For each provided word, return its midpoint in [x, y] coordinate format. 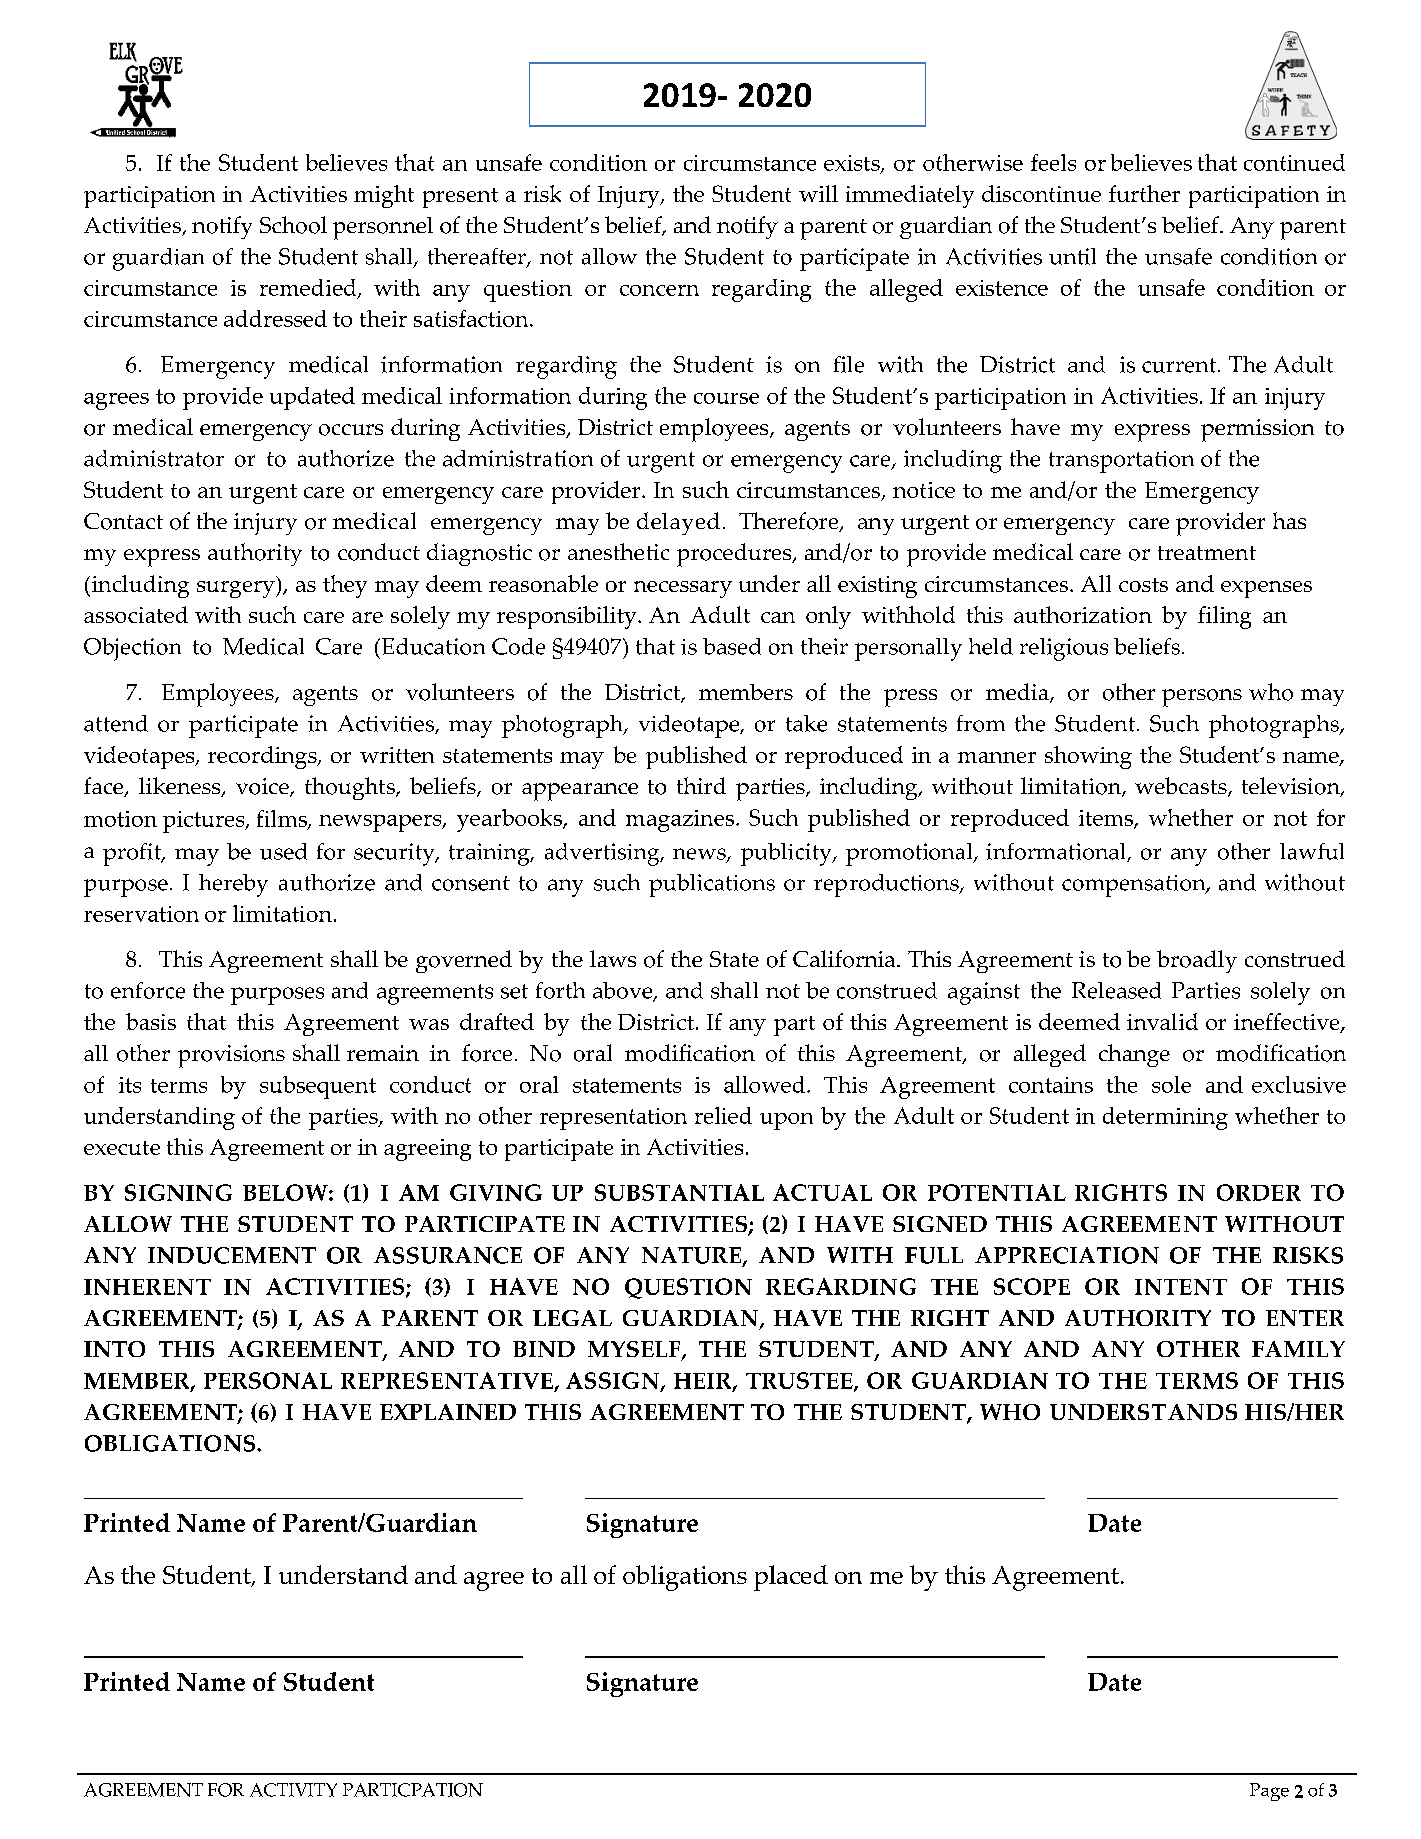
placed [791, 1578]
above [624, 991]
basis [151, 1021]
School [293, 225]
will [818, 193]
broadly [1197, 961]
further [1144, 193]
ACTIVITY [293, 1790]
